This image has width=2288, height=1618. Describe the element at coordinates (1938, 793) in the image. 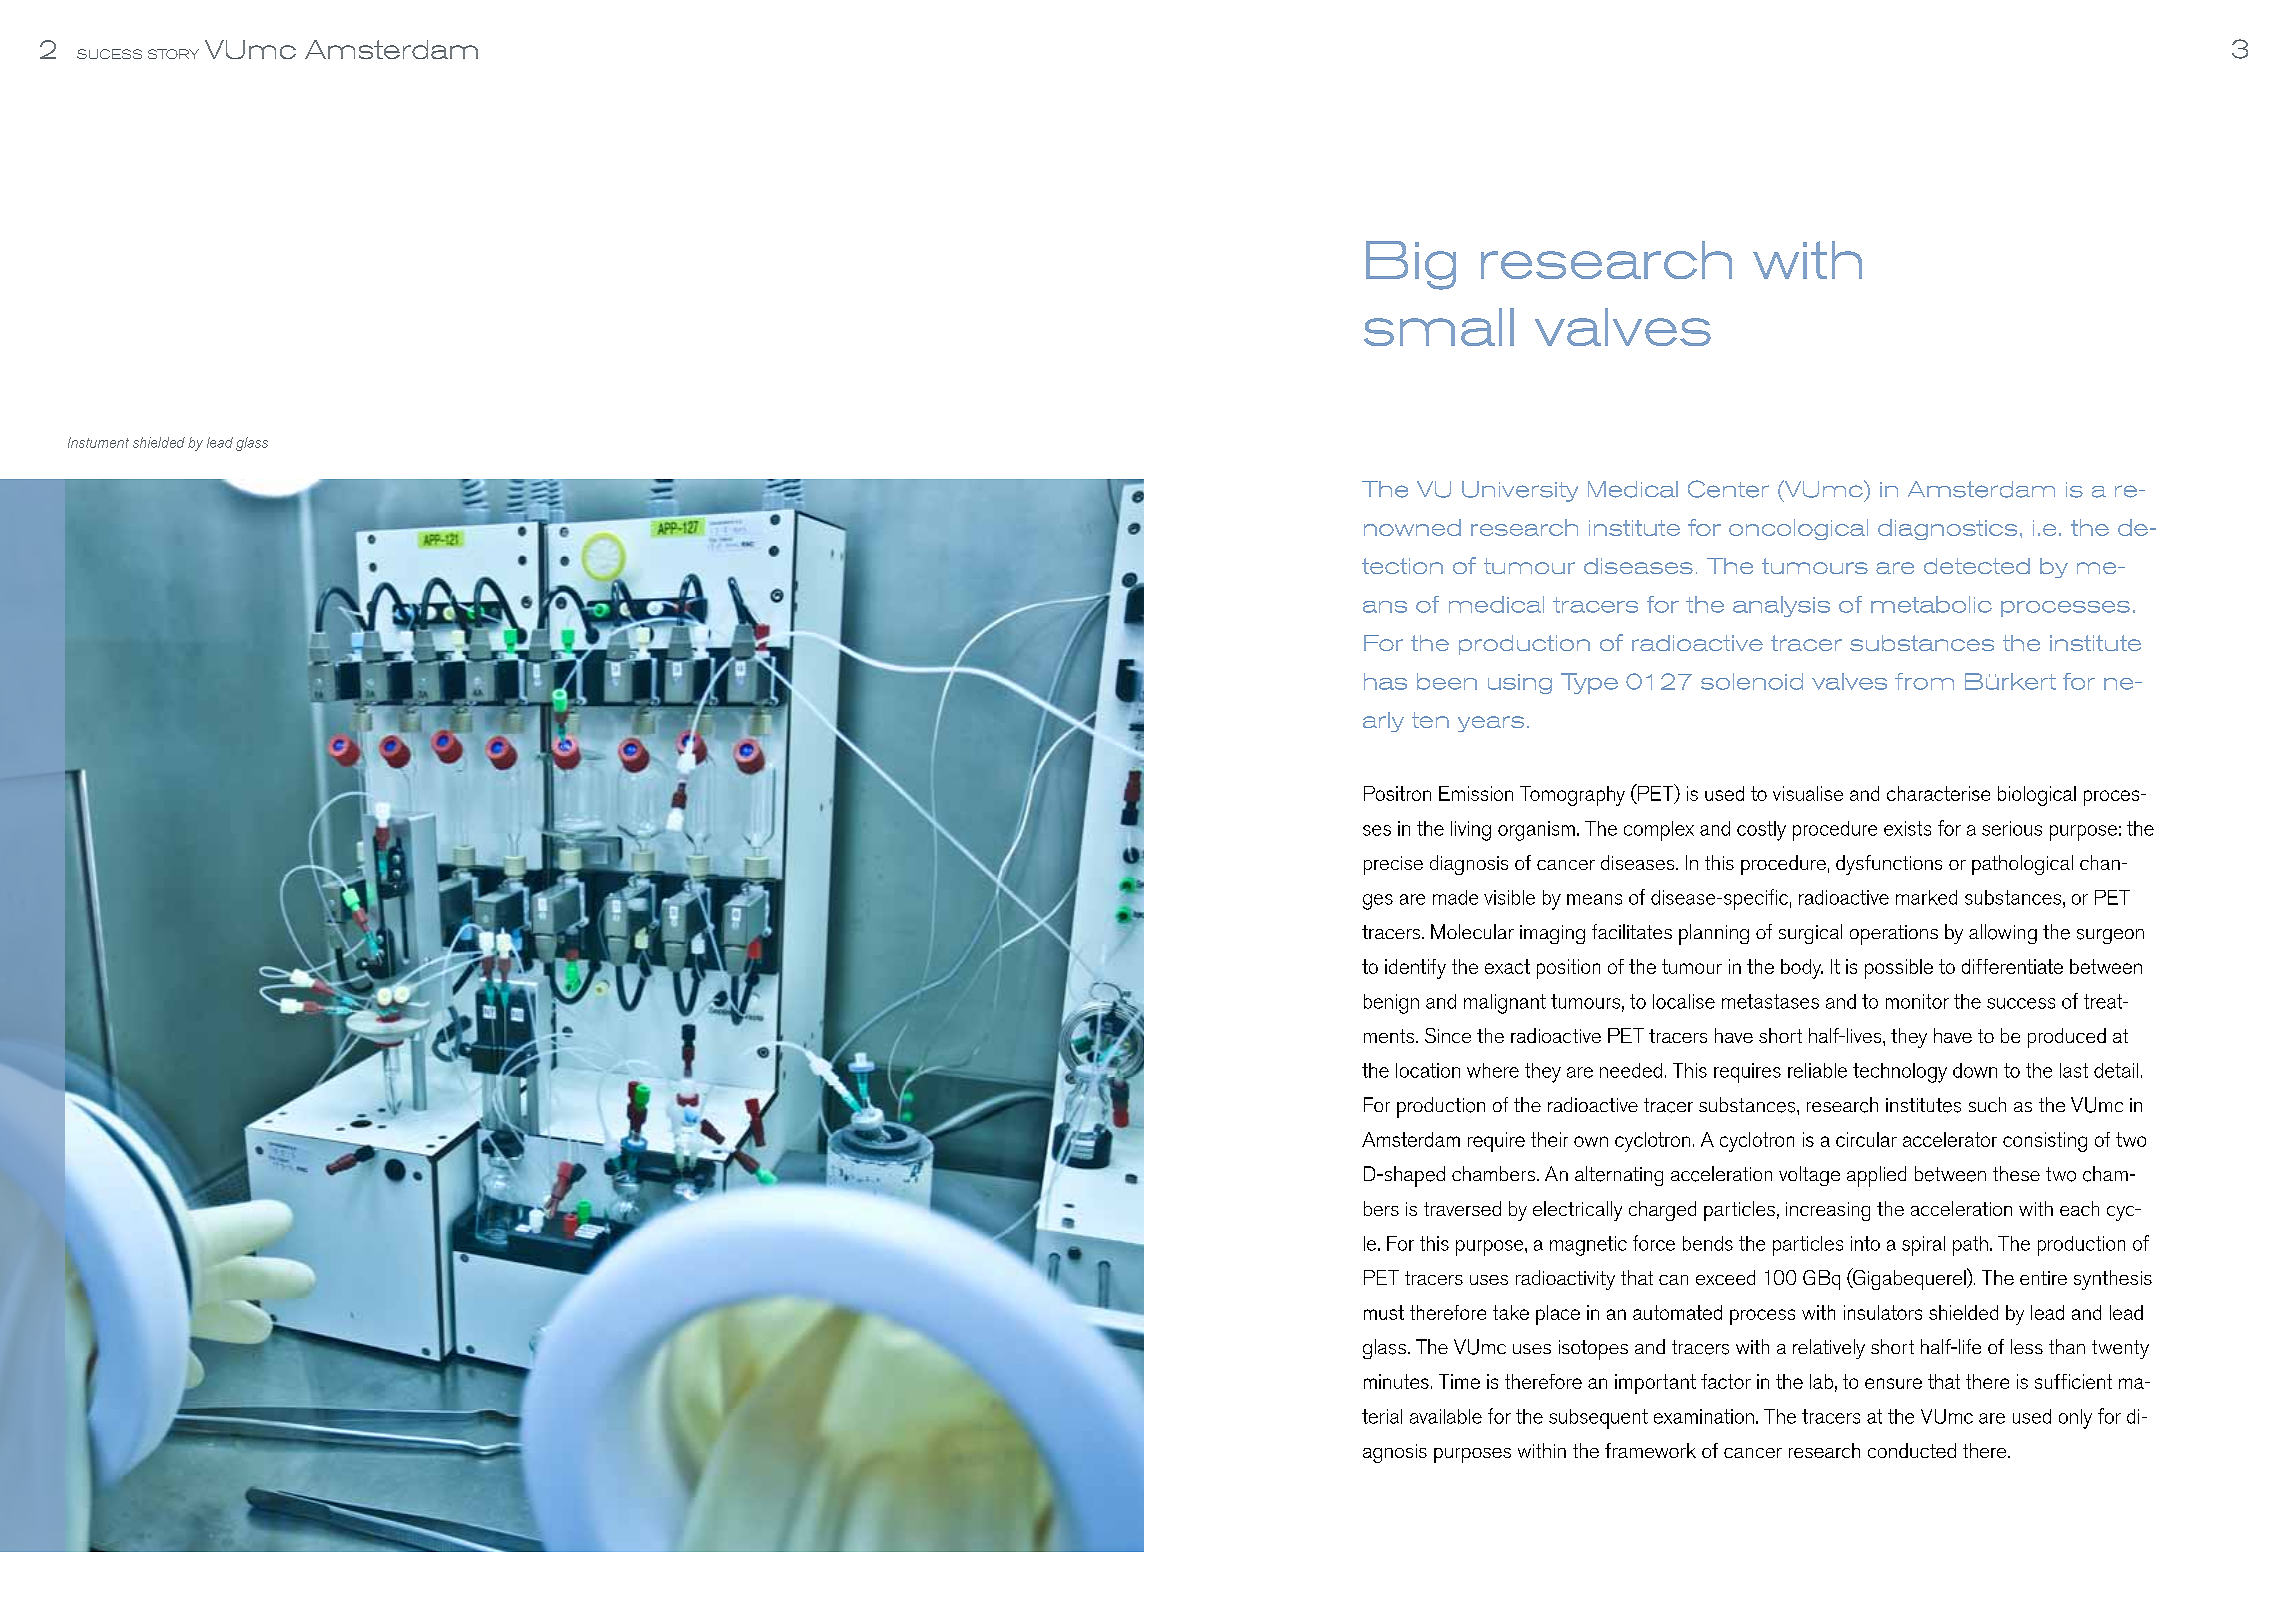

I see `characterise` at that location.
